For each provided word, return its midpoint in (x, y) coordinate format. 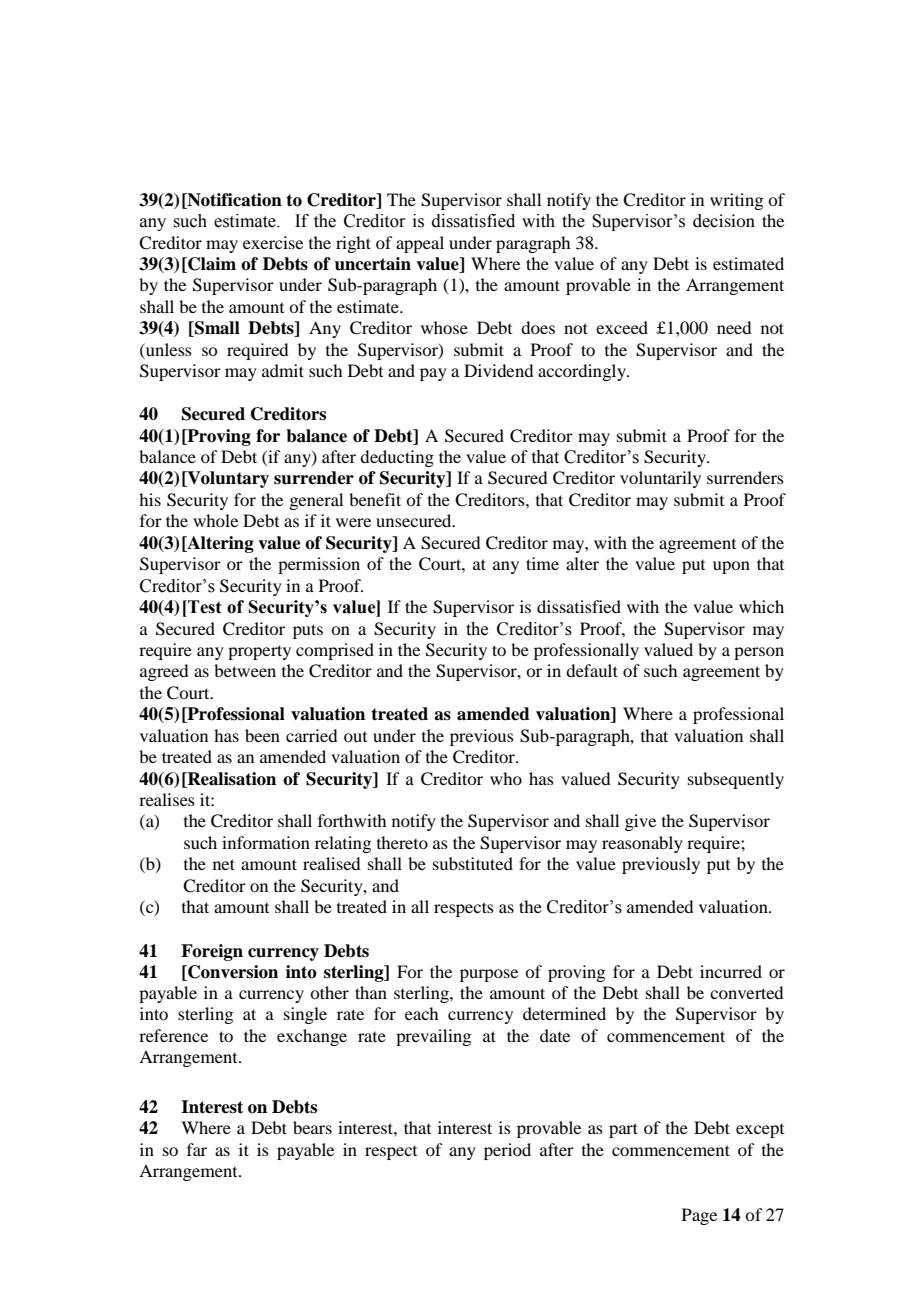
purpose (489, 975)
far (197, 1149)
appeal (420, 244)
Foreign (212, 952)
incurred (731, 971)
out (355, 737)
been (262, 735)
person (759, 653)
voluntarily (660, 479)
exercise (273, 242)
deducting (397, 458)
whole (215, 520)
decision (724, 221)
